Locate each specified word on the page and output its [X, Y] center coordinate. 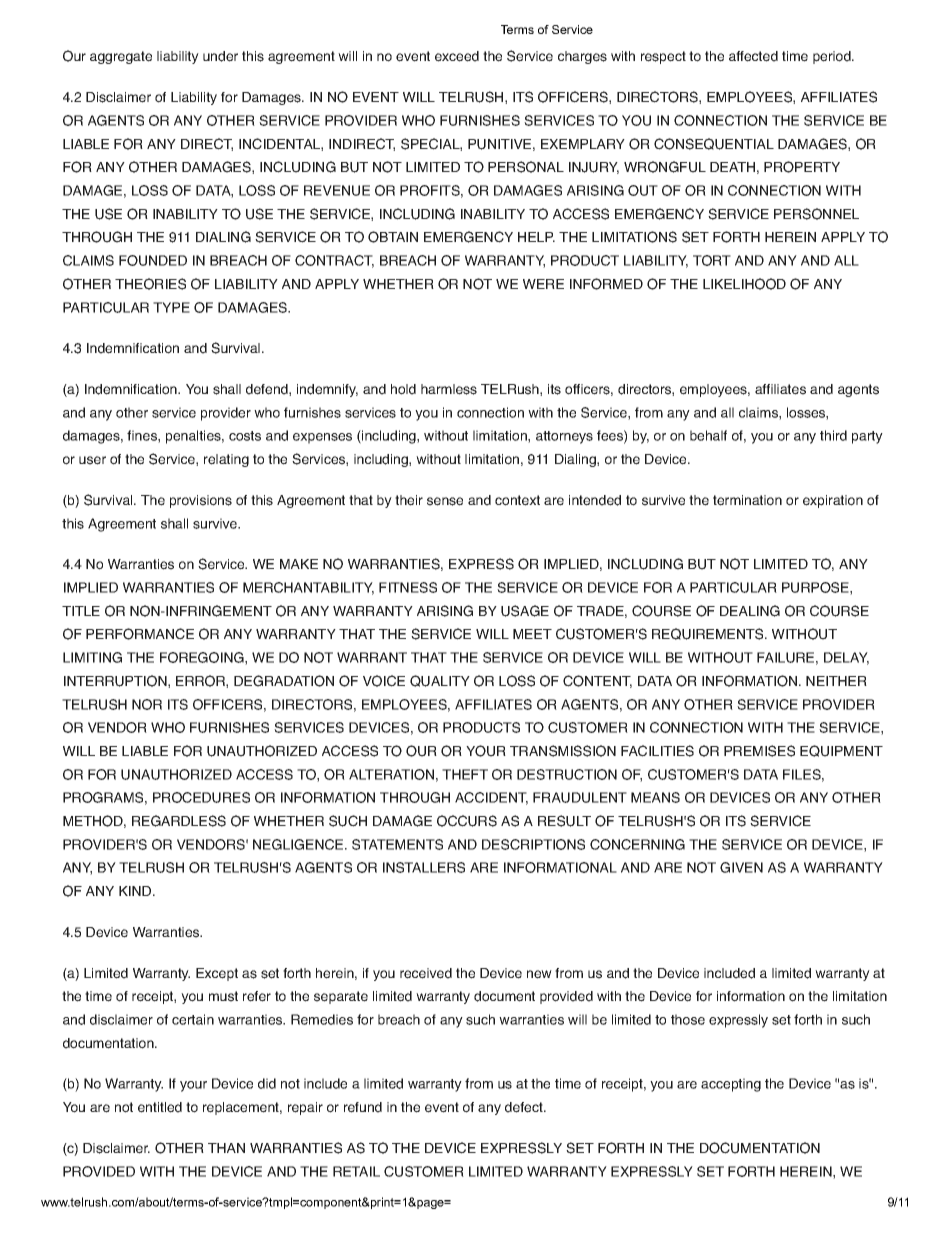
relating [226, 460]
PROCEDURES [201, 797]
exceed [457, 56]
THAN [226, 1148]
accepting [731, 1085]
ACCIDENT [491, 798]
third [833, 435]
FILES [802, 774]
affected [753, 56]
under [220, 56]
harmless [449, 389]
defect [525, 1107]
